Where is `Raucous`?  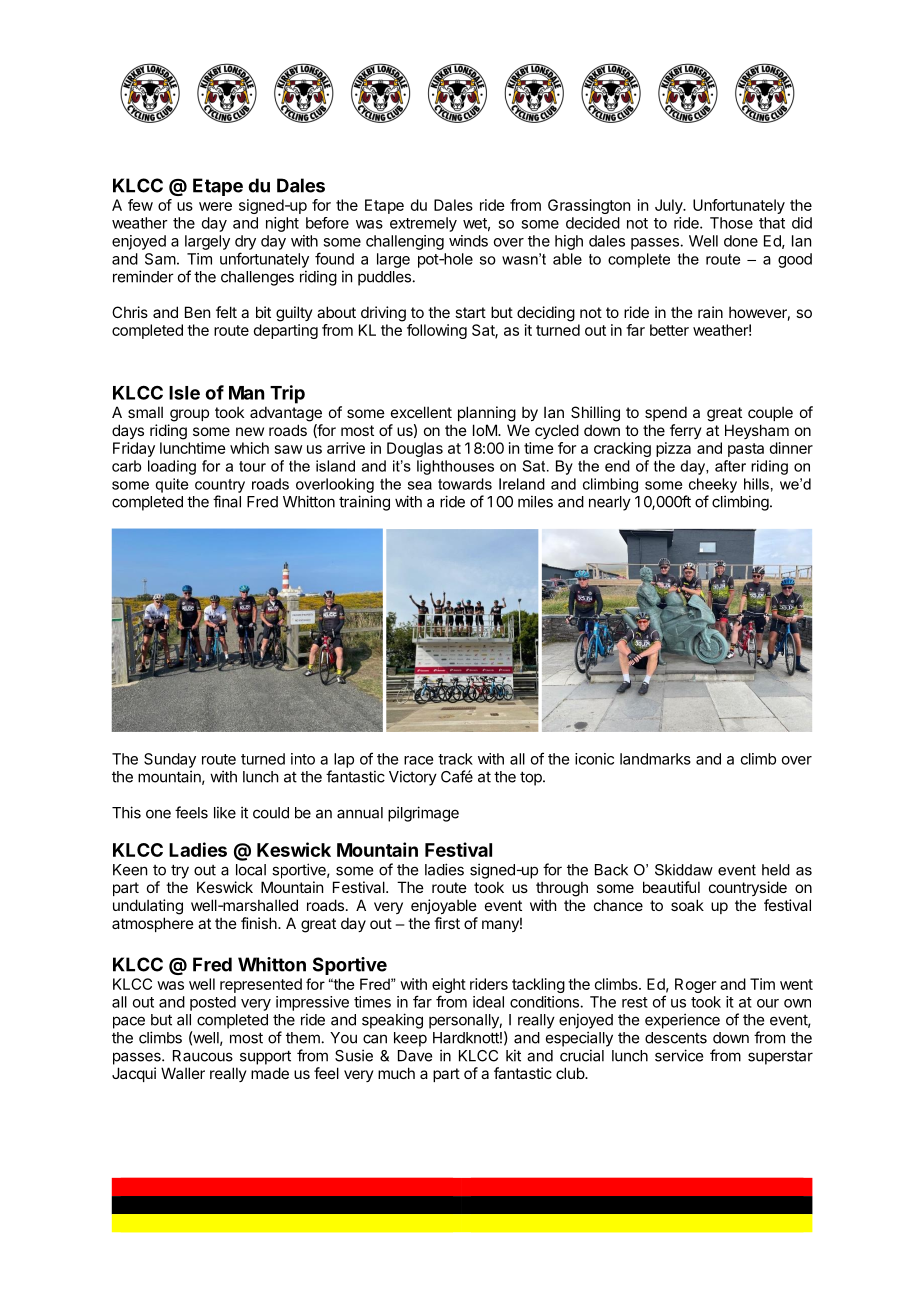
Raucous is located at coordinates (203, 1056).
